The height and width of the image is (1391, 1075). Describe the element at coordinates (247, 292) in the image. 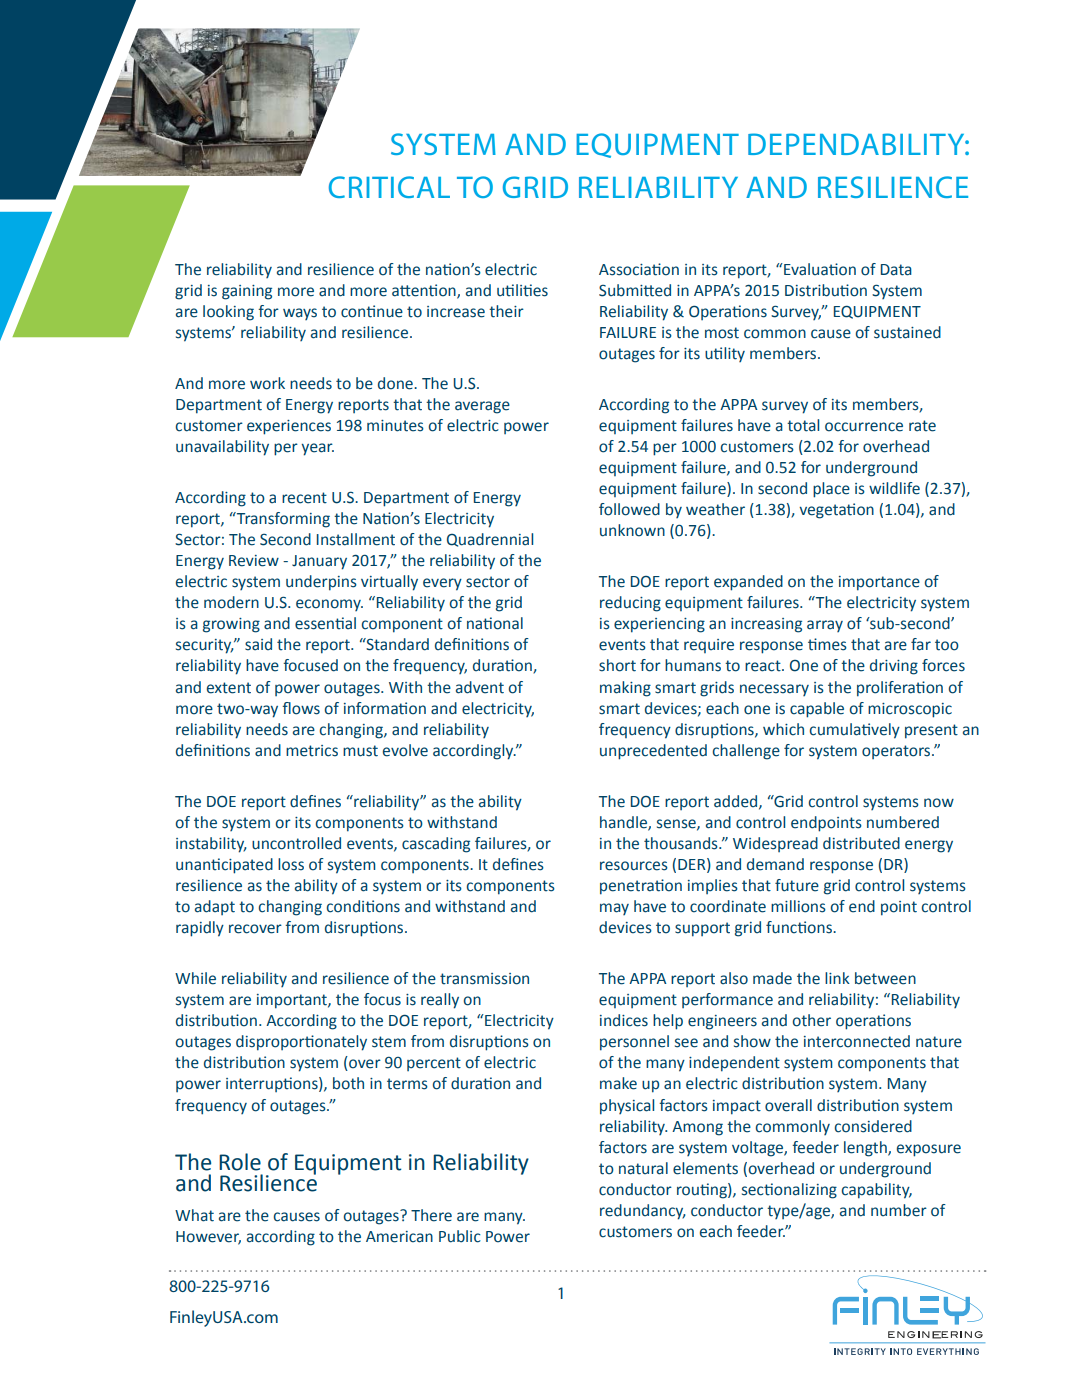

I see `gaining` at that location.
